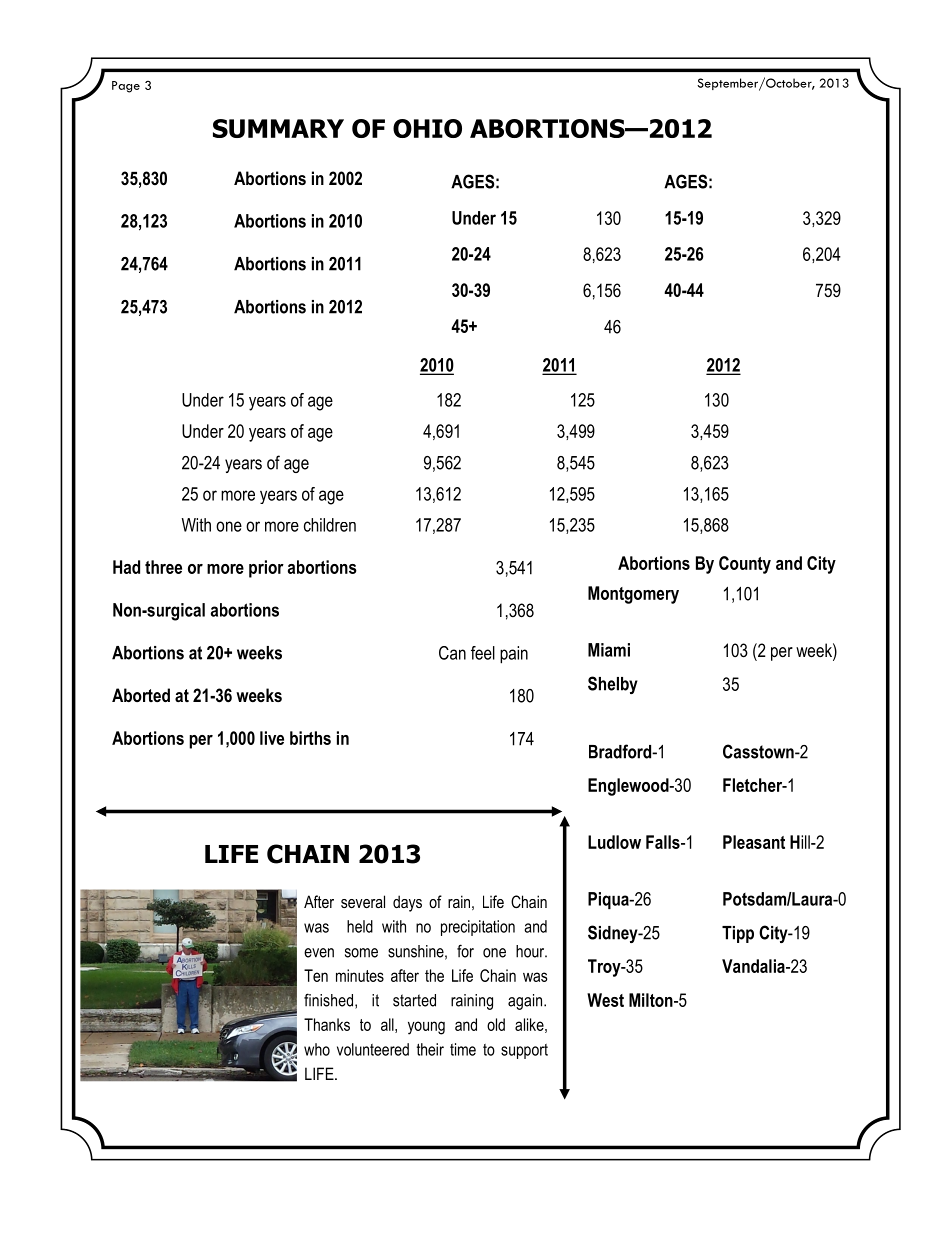 This screenshot has width=952, height=1233. I want to click on Montgomery, so click(633, 595).
